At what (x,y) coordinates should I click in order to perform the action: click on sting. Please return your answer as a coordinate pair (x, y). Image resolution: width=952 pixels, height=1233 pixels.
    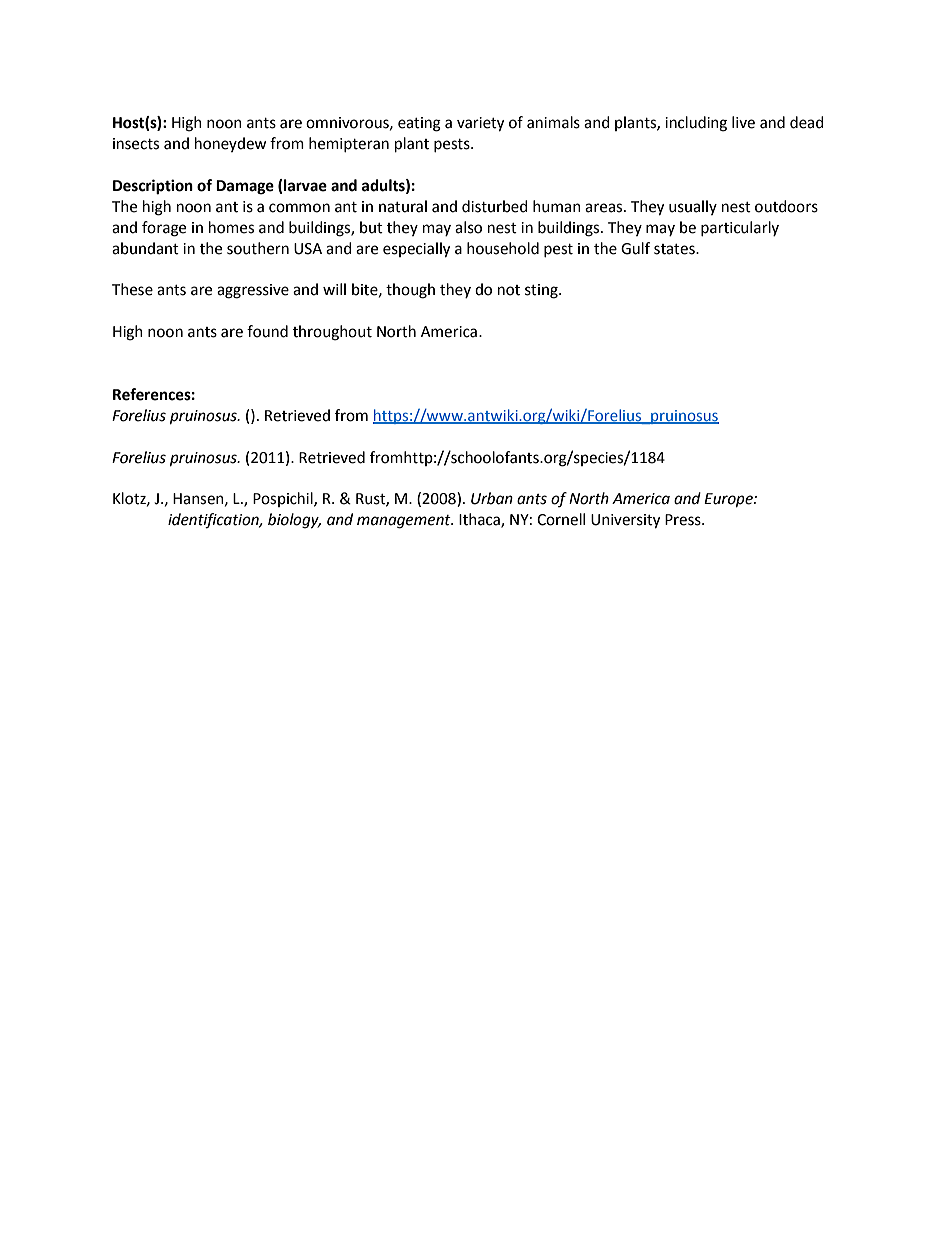
    Looking at the image, I should click on (542, 291).
